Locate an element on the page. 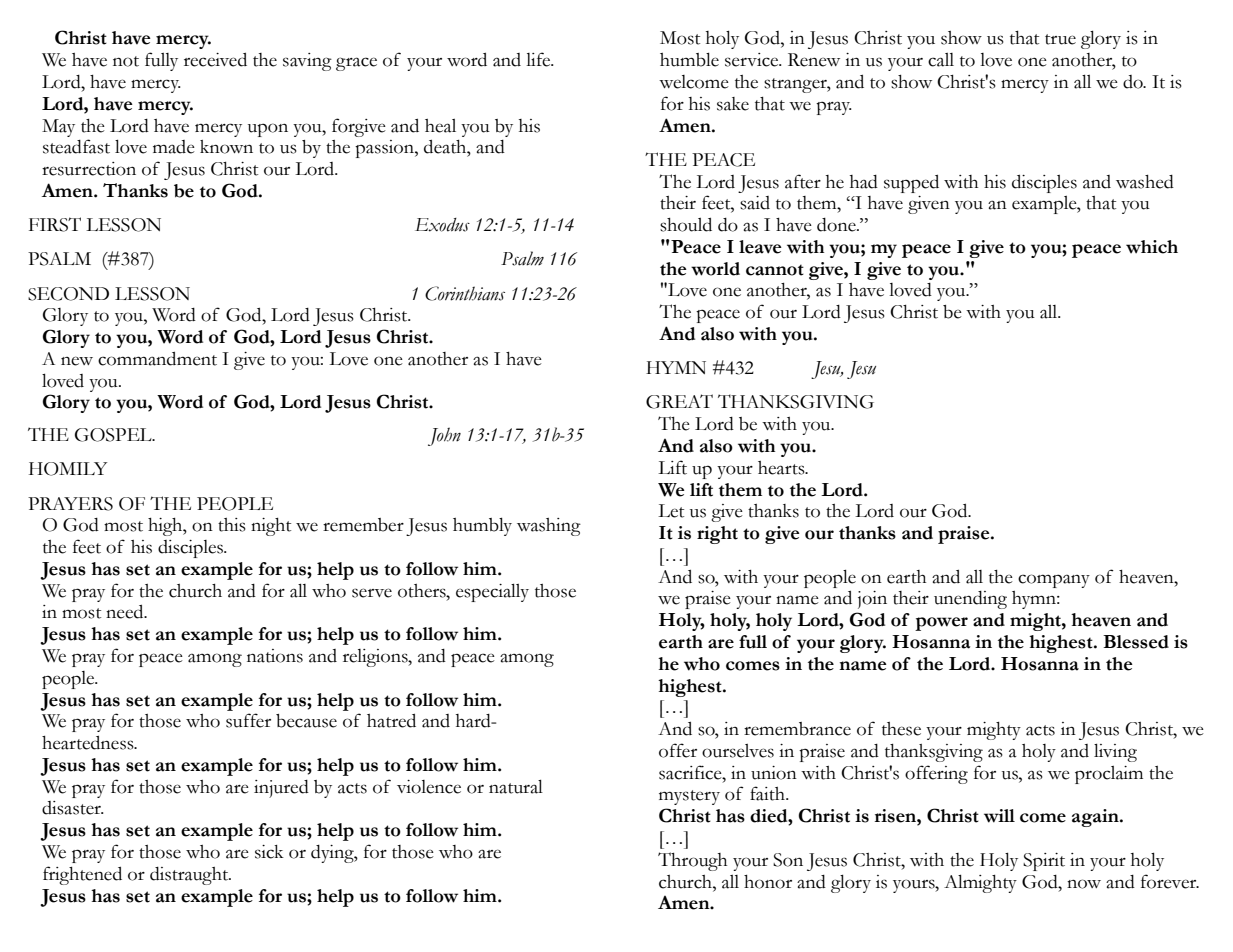  Blessed is located at coordinates (1136, 642).
